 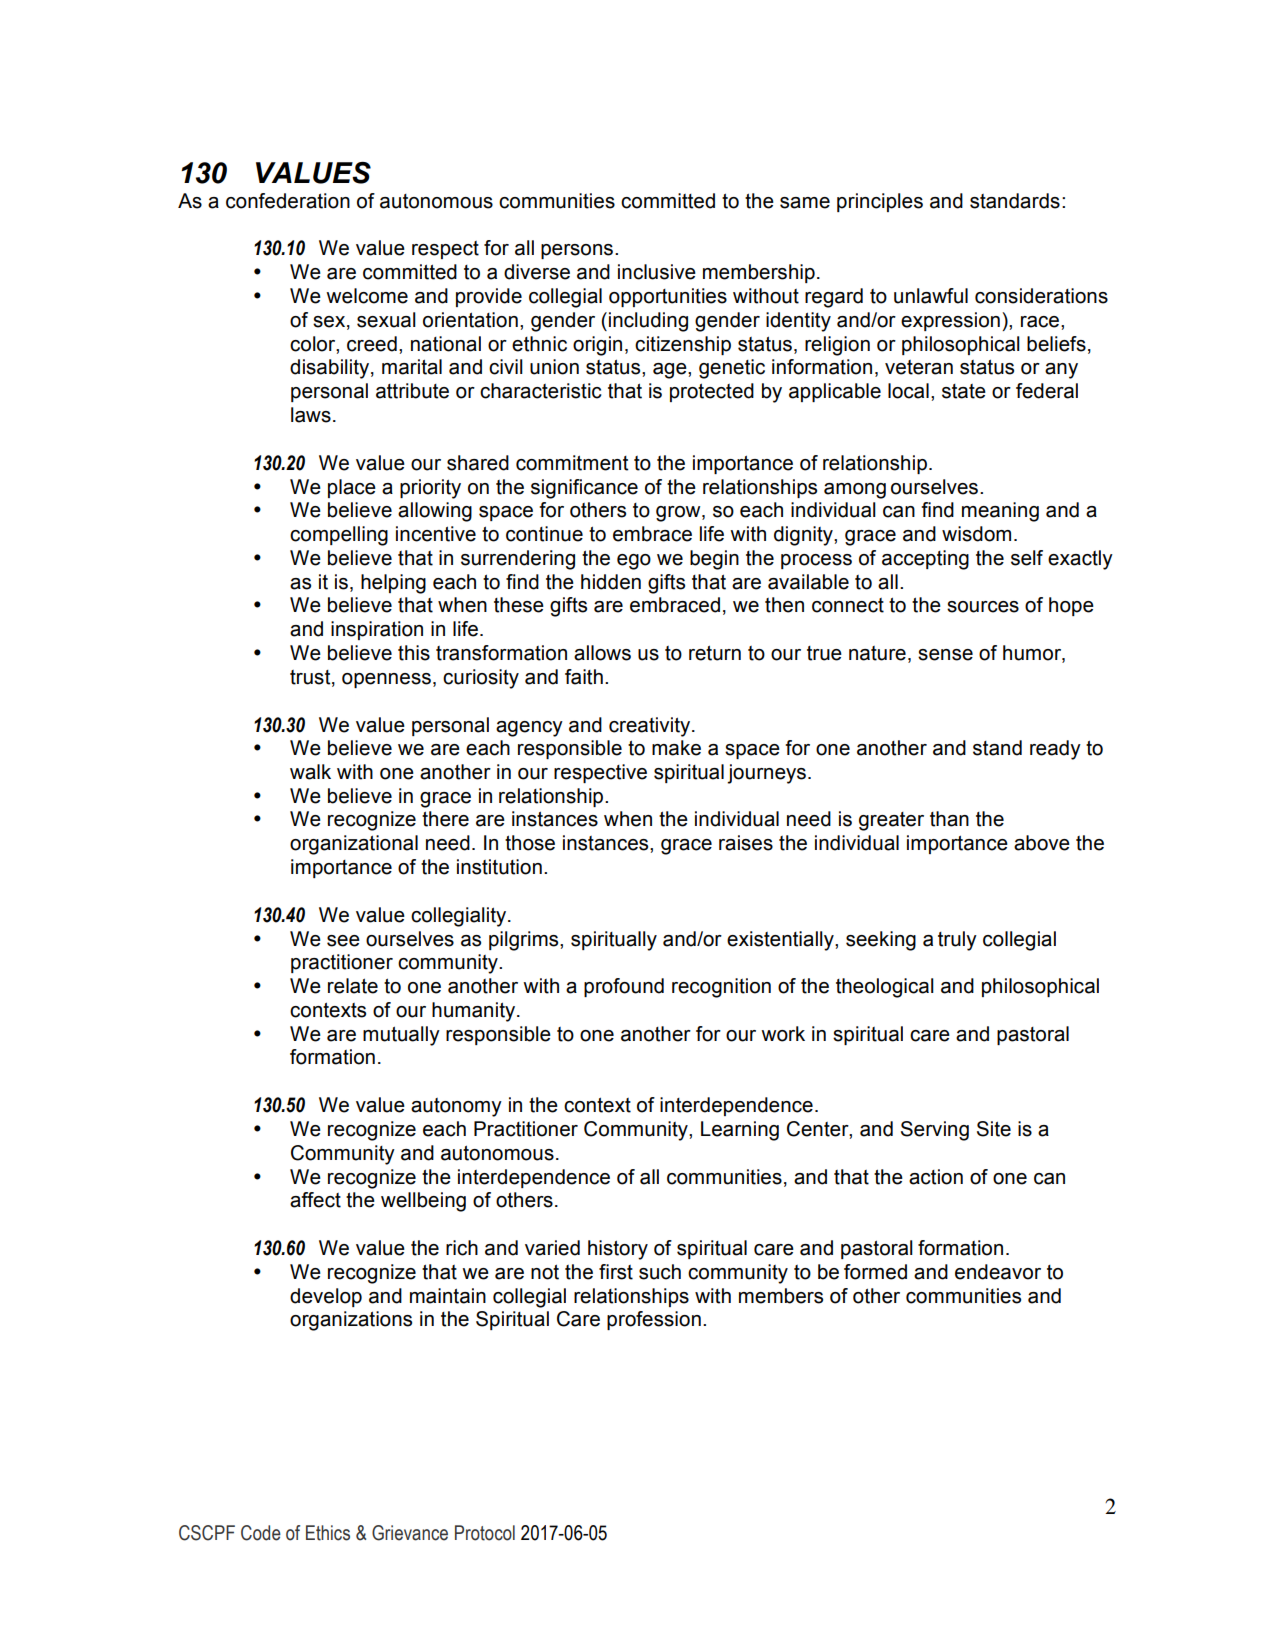 I want to click on Protocol, so click(x=485, y=1533).
